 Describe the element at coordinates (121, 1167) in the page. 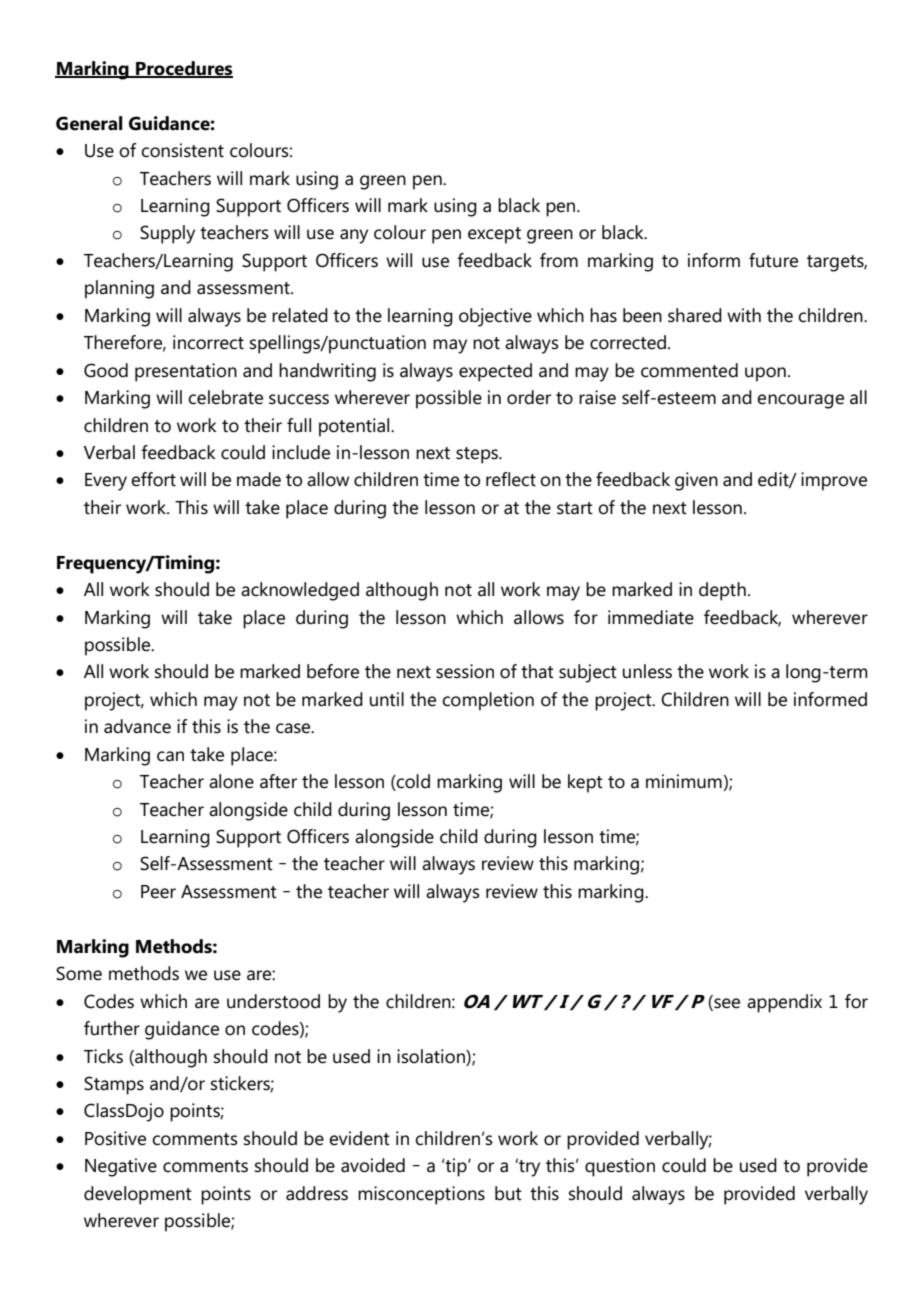

I see `Negative` at that location.
